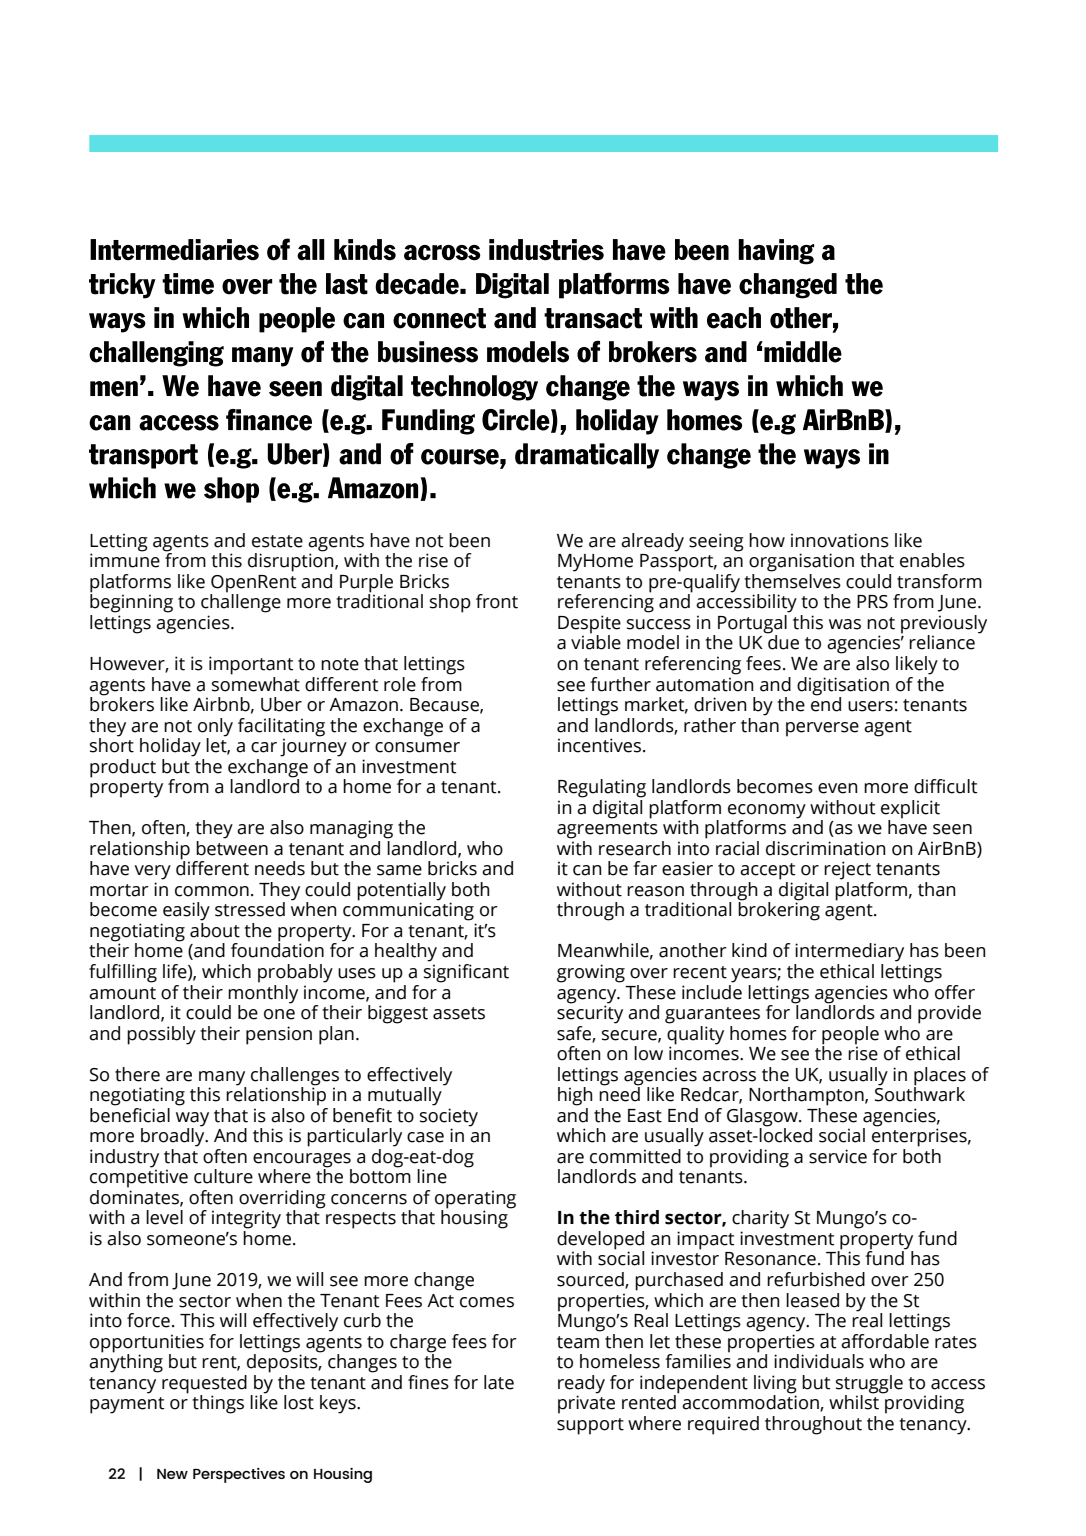 The width and height of the screenshot is (1086, 1536). Describe the element at coordinates (188, 284) in the screenshot. I see `time` at that location.
